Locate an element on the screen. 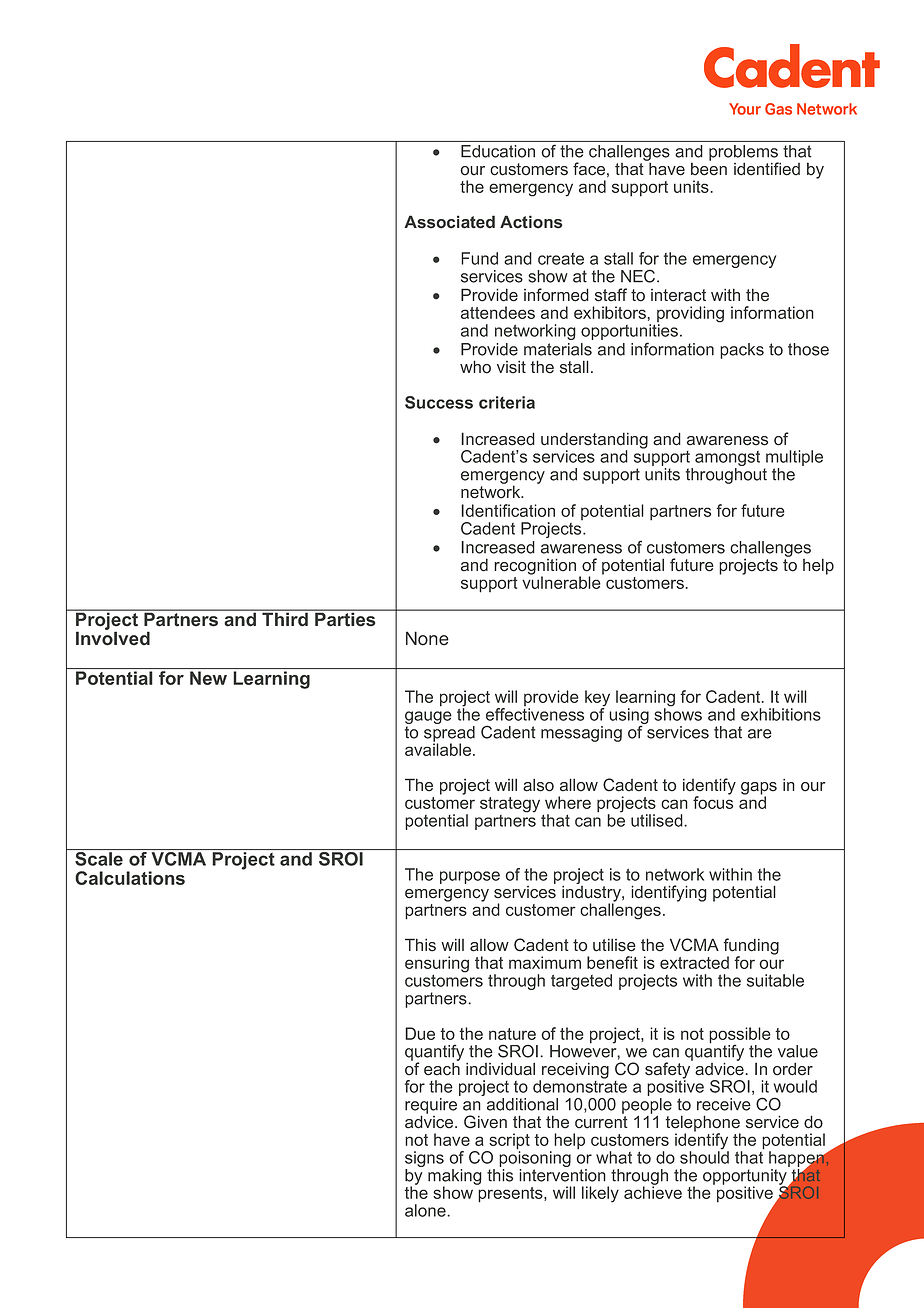  Third is located at coordinates (285, 618).
